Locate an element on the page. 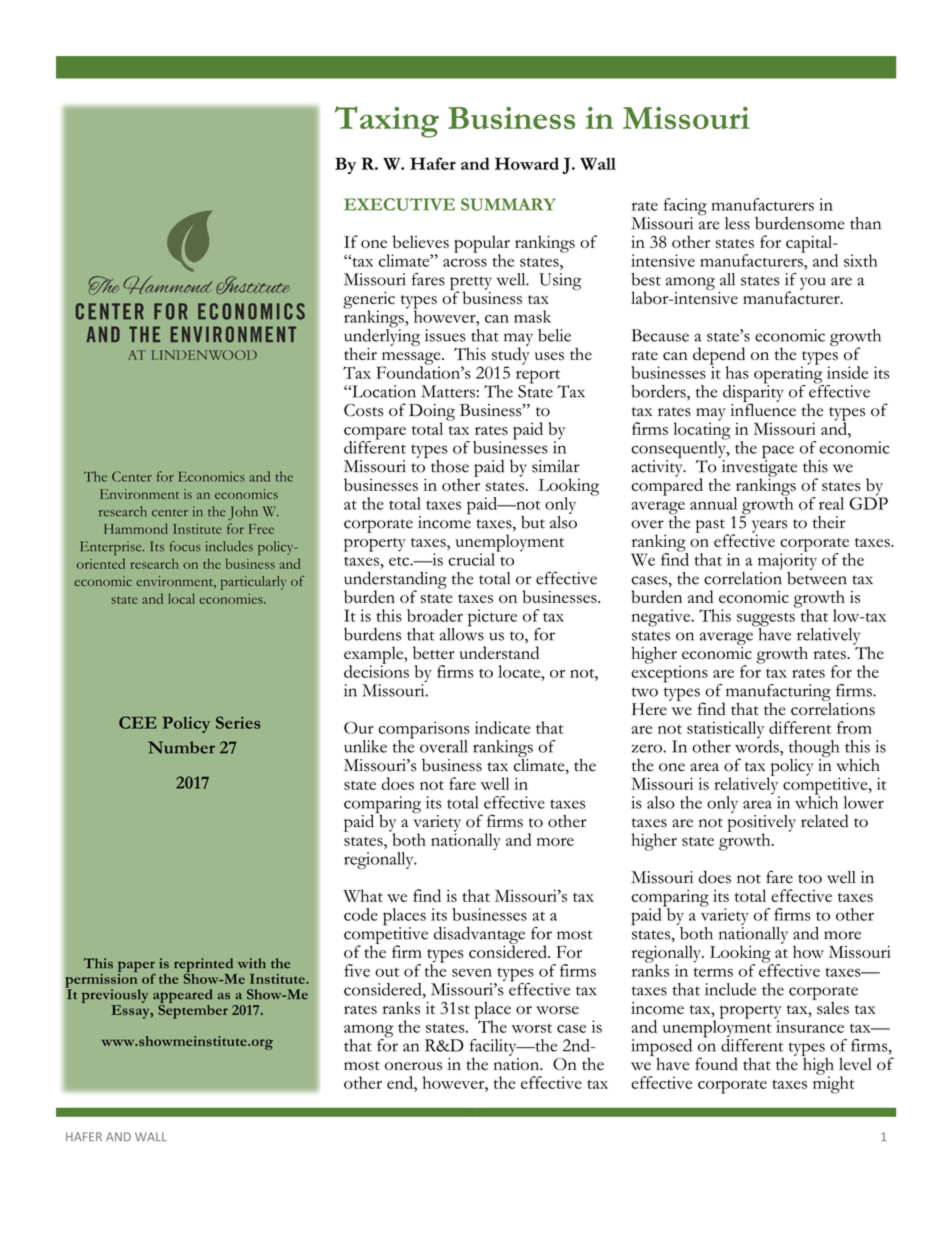 The height and width of the page is (1233, 952). Howard is located at coordinates (527, 163).
